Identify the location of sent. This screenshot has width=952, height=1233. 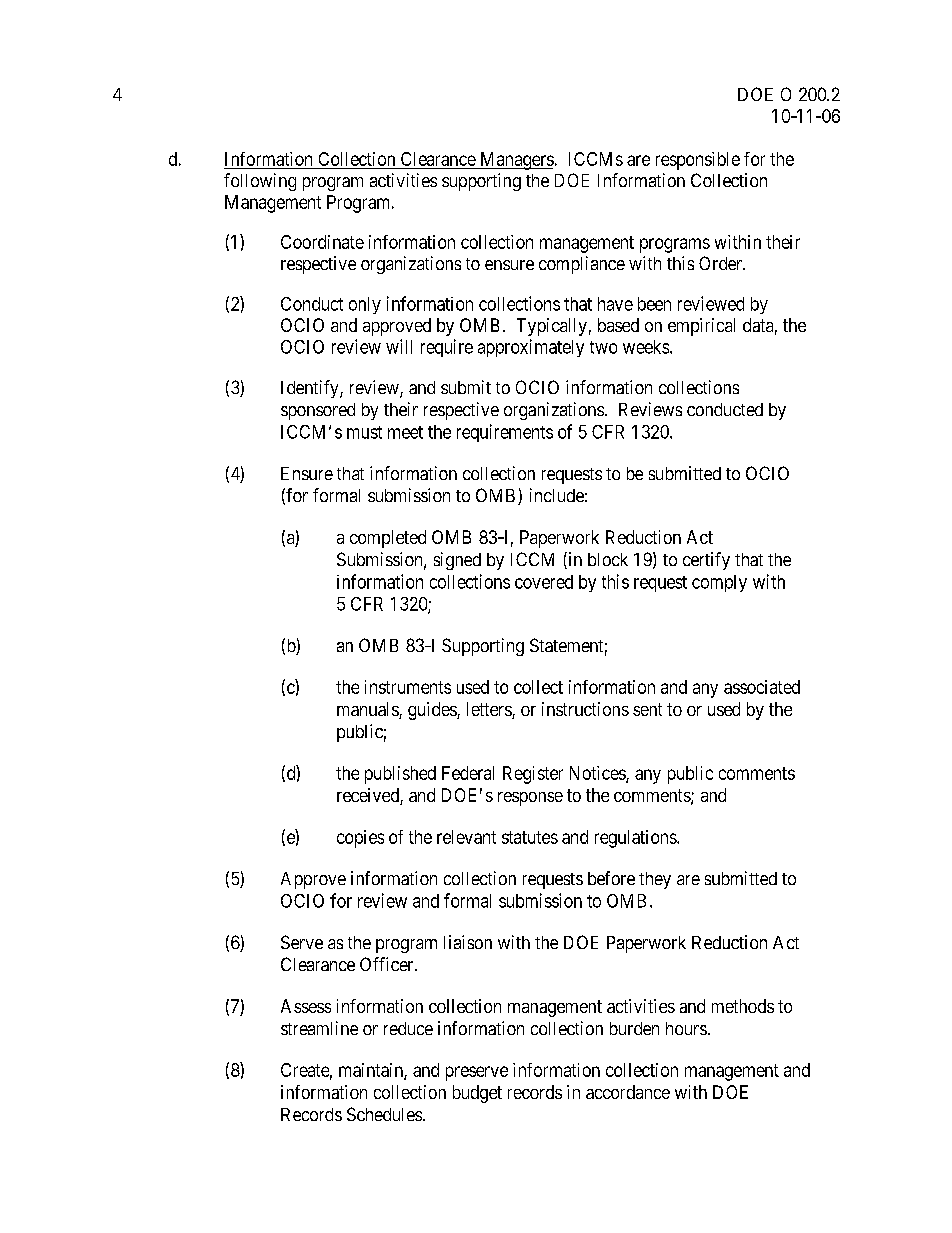
(647, 709).
